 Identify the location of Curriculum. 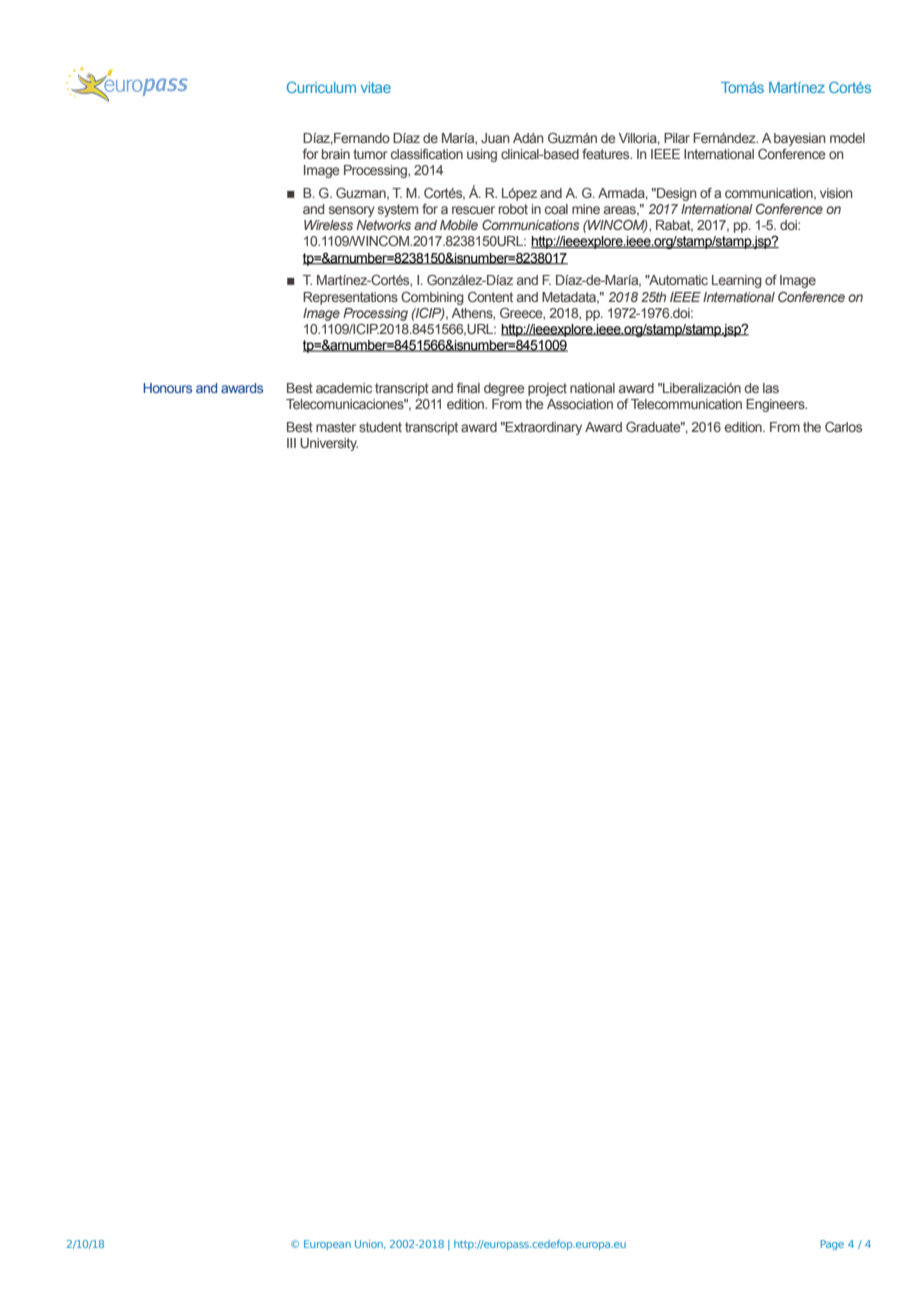
(321, 87).
